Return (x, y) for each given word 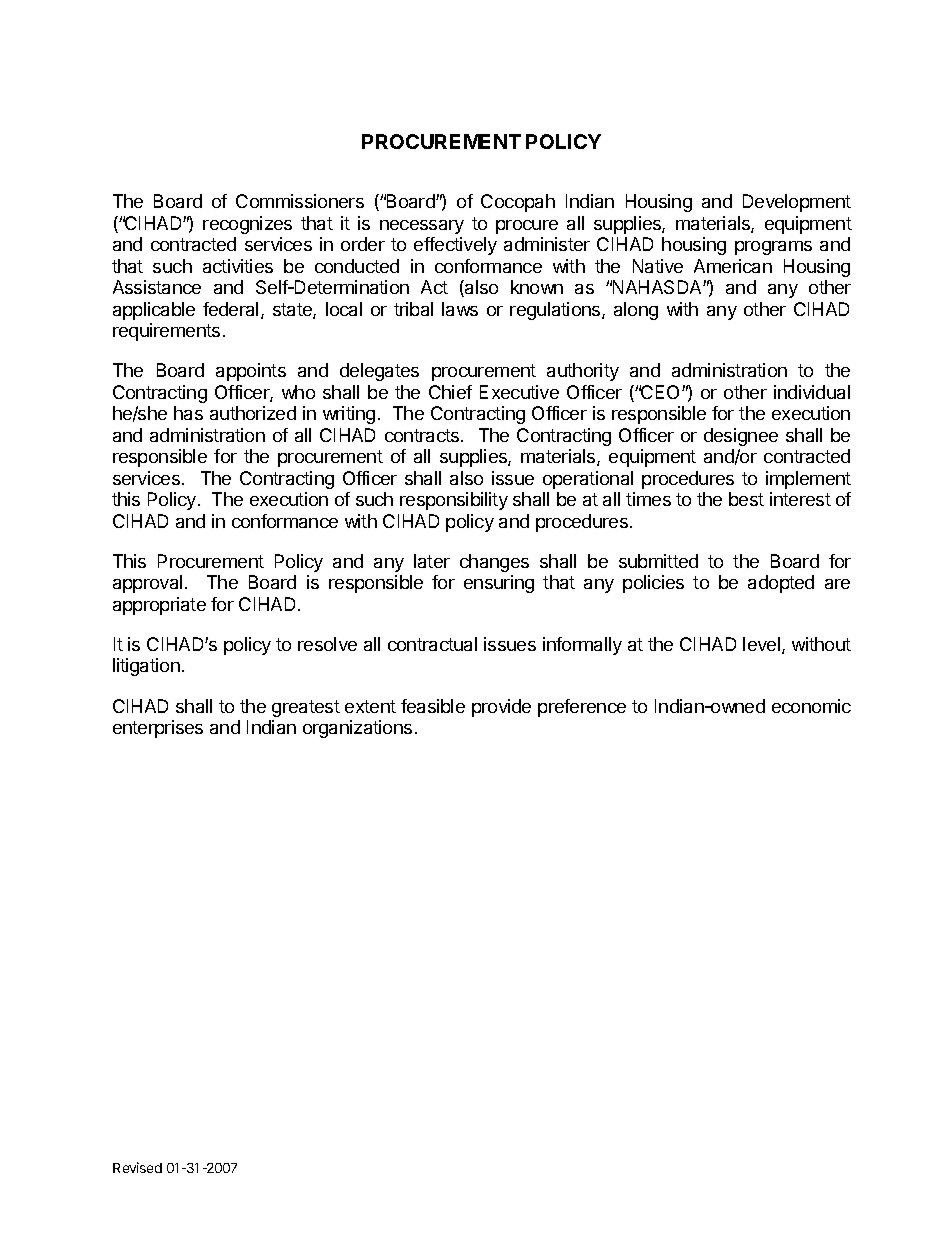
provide (501, 708)
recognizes (247, 225)
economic (811, 706)
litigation (146, 667)
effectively (455, 246)
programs (773, 248)
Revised (137, 1167)
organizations (357, 729)
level (763, 645)
